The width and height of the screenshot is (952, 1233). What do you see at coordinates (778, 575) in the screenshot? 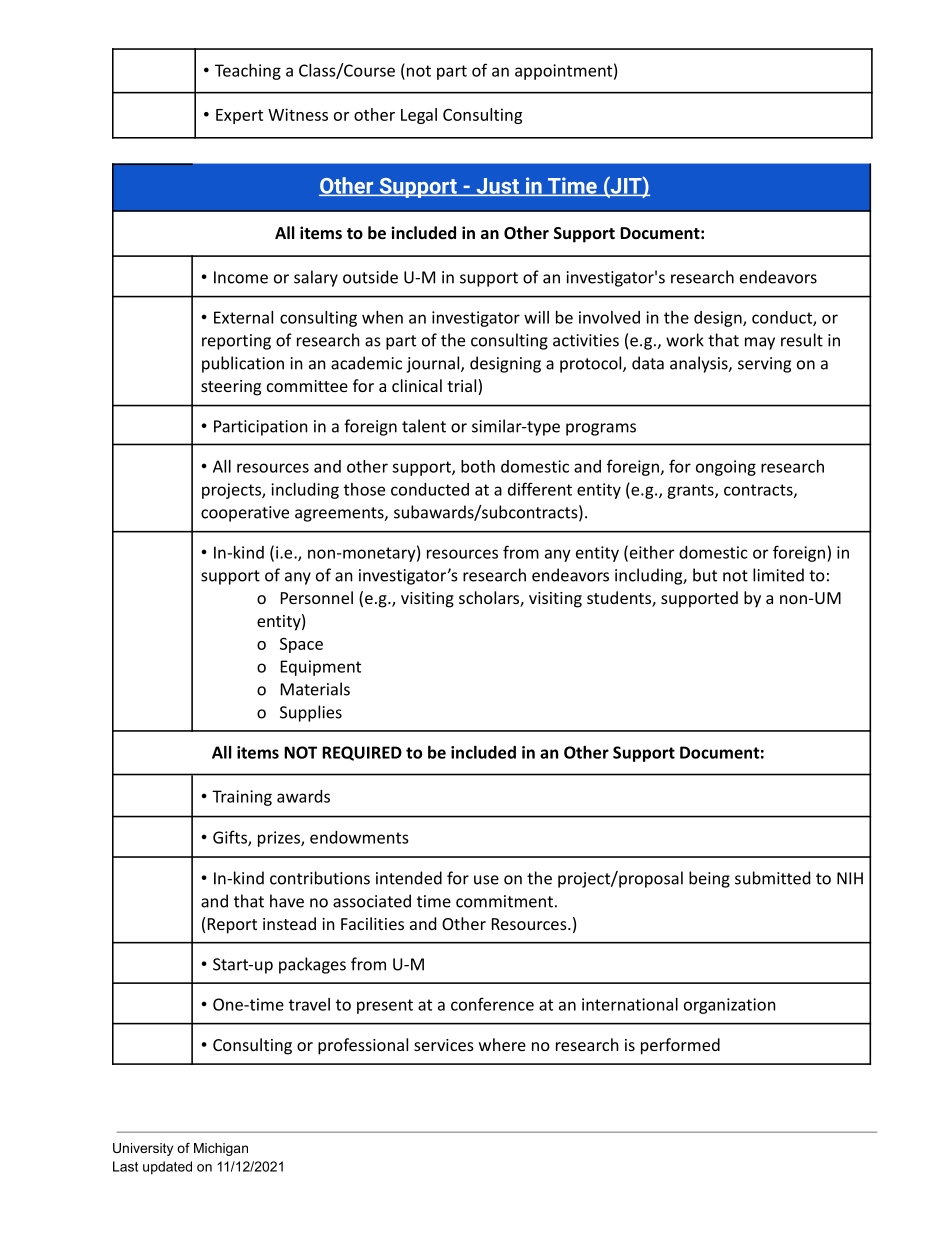
I see `limited` at bounding box center [778, 575].
